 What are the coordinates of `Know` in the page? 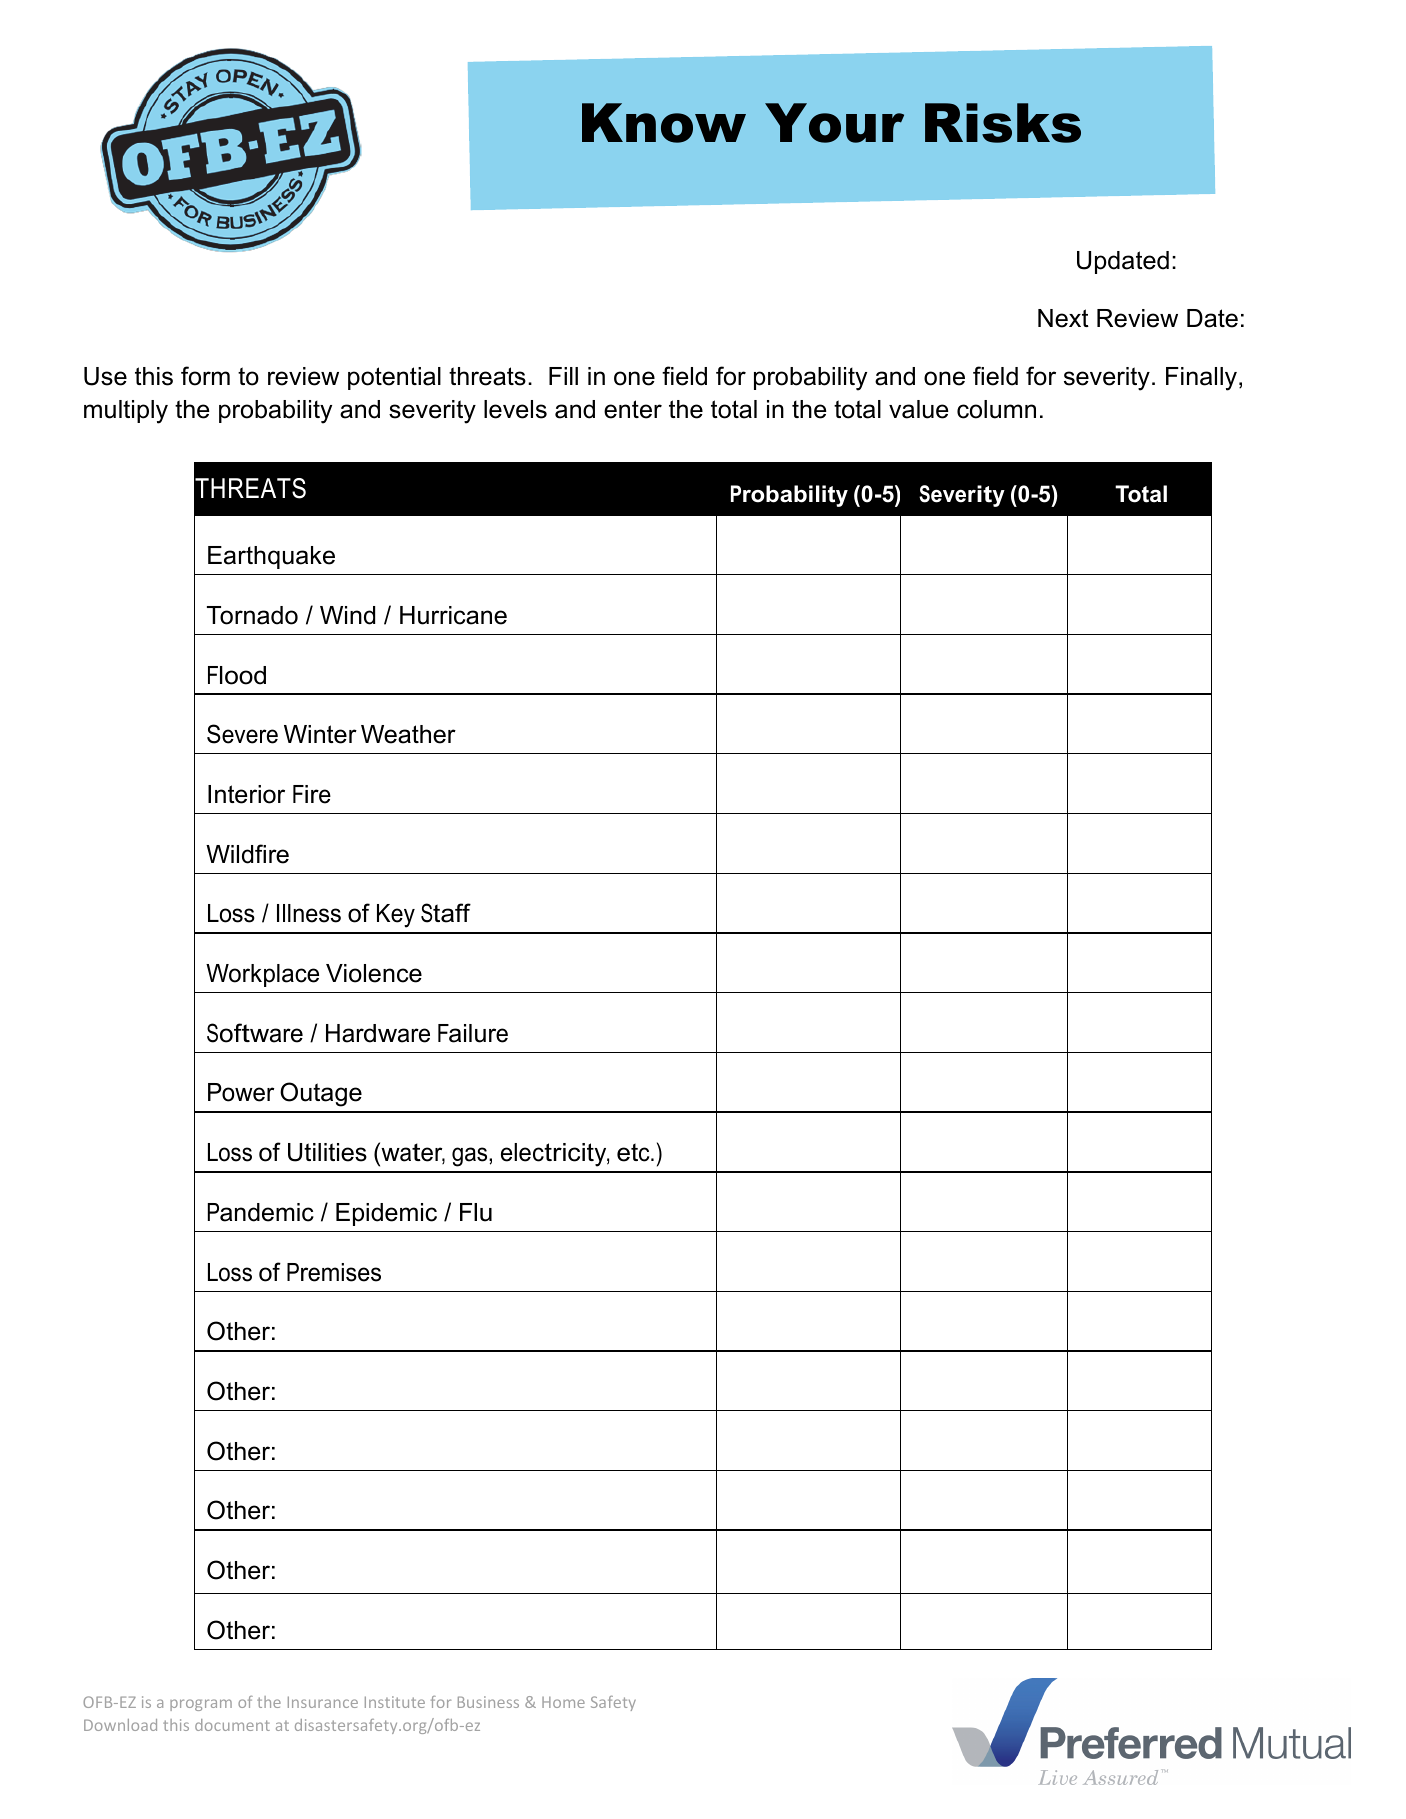 It's located at (664, 123).
